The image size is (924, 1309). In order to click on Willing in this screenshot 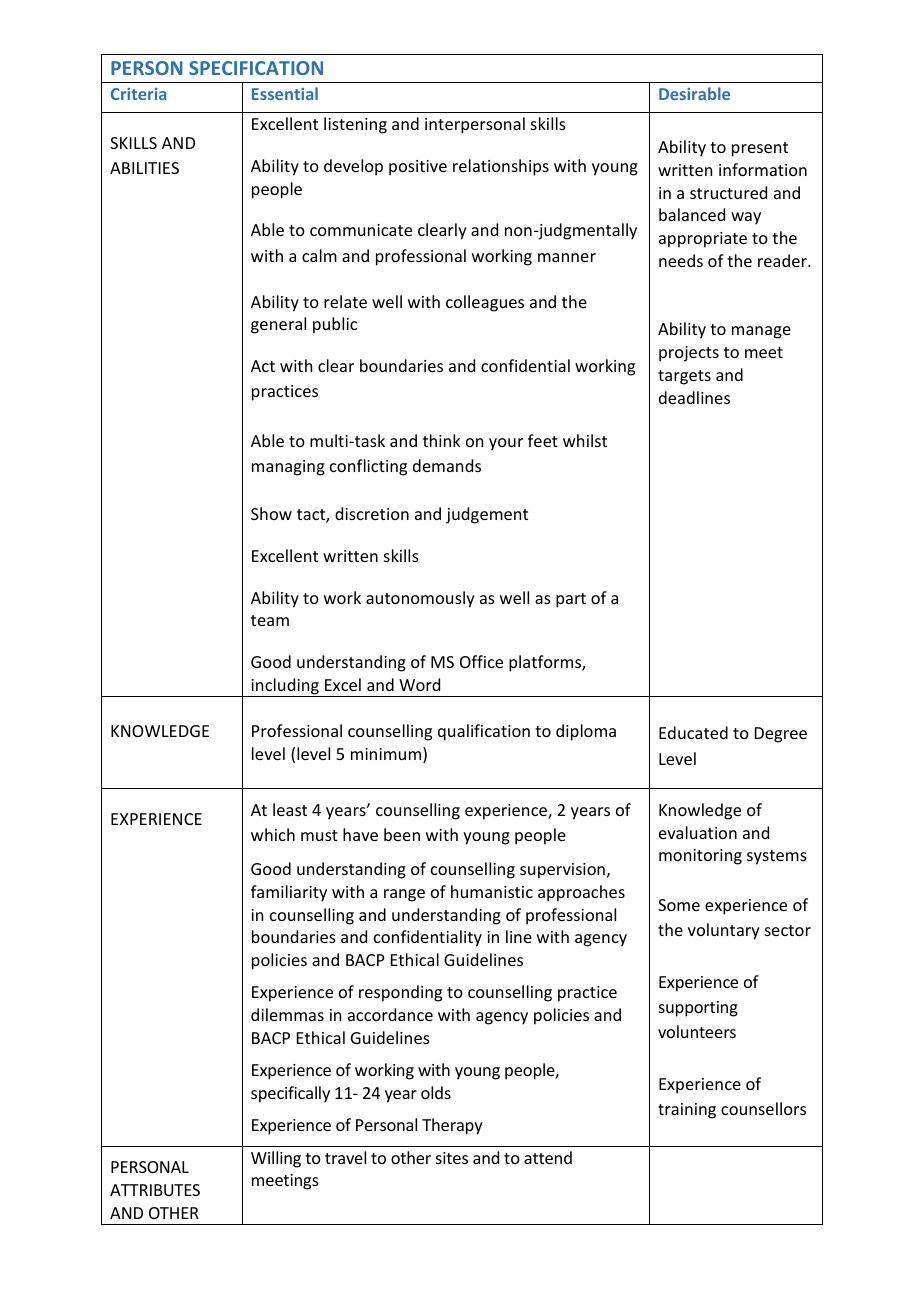, I will do `click(276, 1159)`.
